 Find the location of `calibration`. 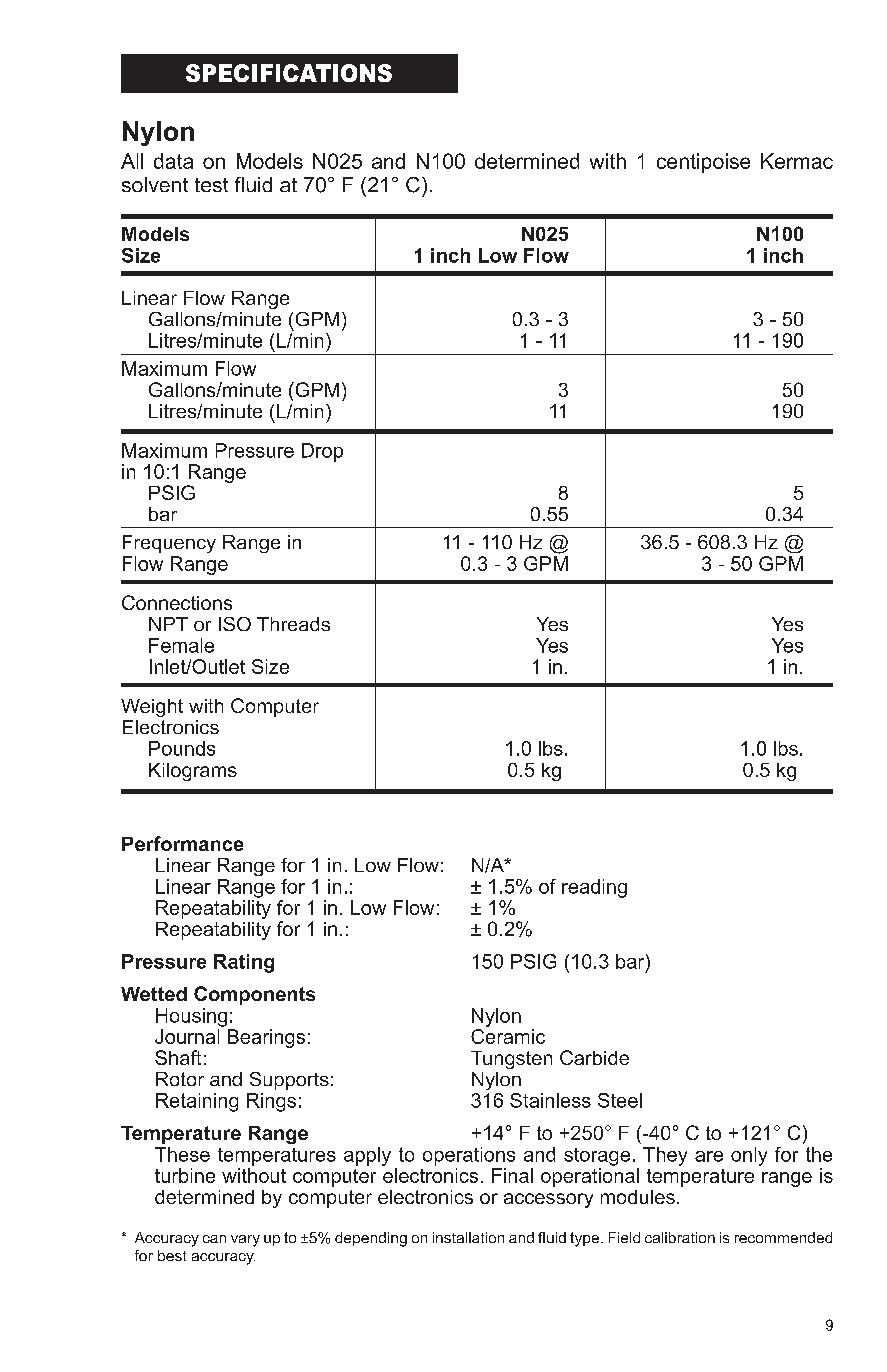

calibration is located at coordinates (680, 1237).
